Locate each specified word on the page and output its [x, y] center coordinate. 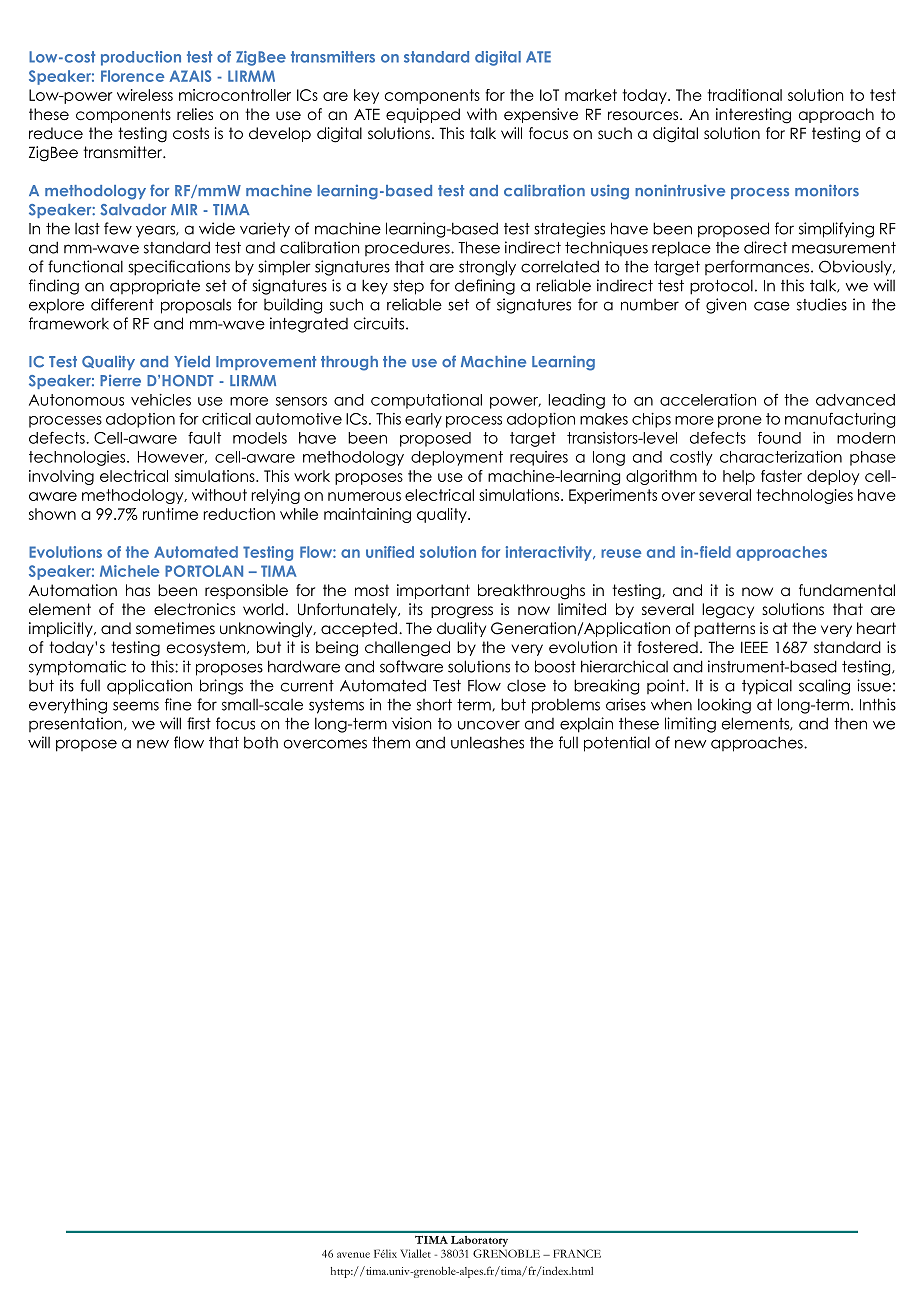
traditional [744, 95]
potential [617, 744]
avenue [353, 1255]
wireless [145, 95]
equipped [423, 115]
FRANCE [577, 1253]
